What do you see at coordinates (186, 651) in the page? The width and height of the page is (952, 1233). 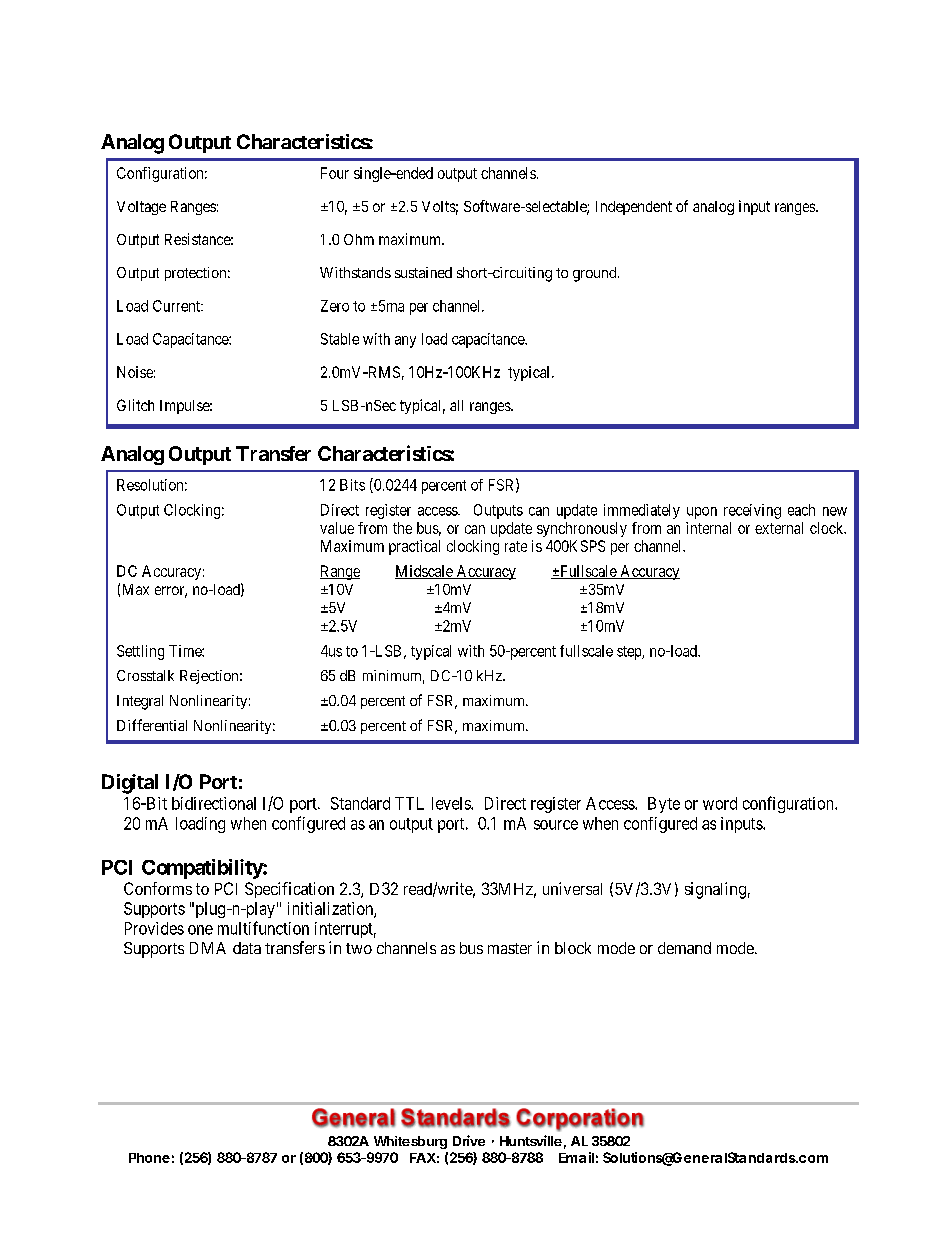 I see `Time` at bounding box center [186, 651].
